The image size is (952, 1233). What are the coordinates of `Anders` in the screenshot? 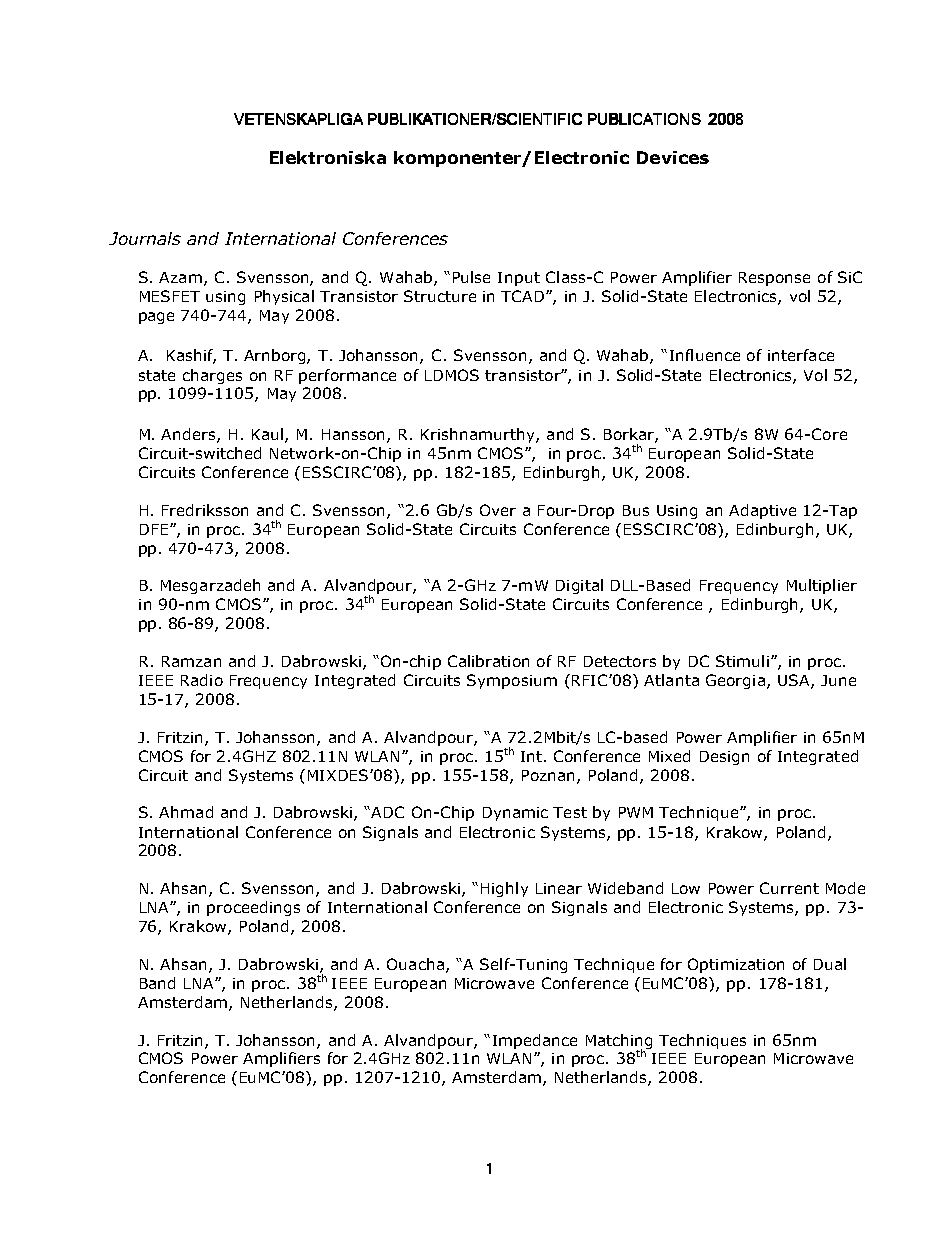 It's located at (189, 435).
